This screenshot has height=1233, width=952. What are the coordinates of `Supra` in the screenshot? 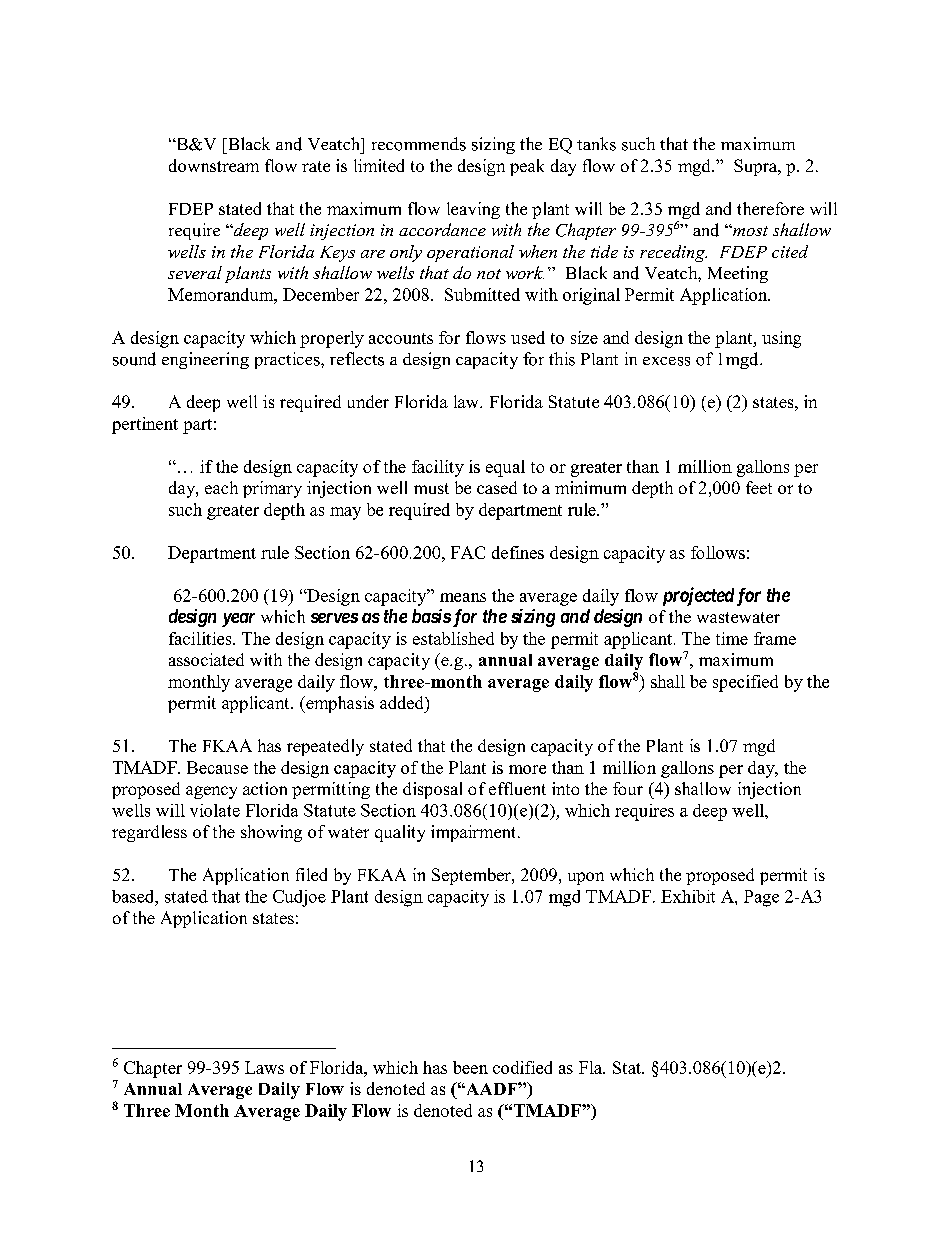 It's located at (757, 167).
